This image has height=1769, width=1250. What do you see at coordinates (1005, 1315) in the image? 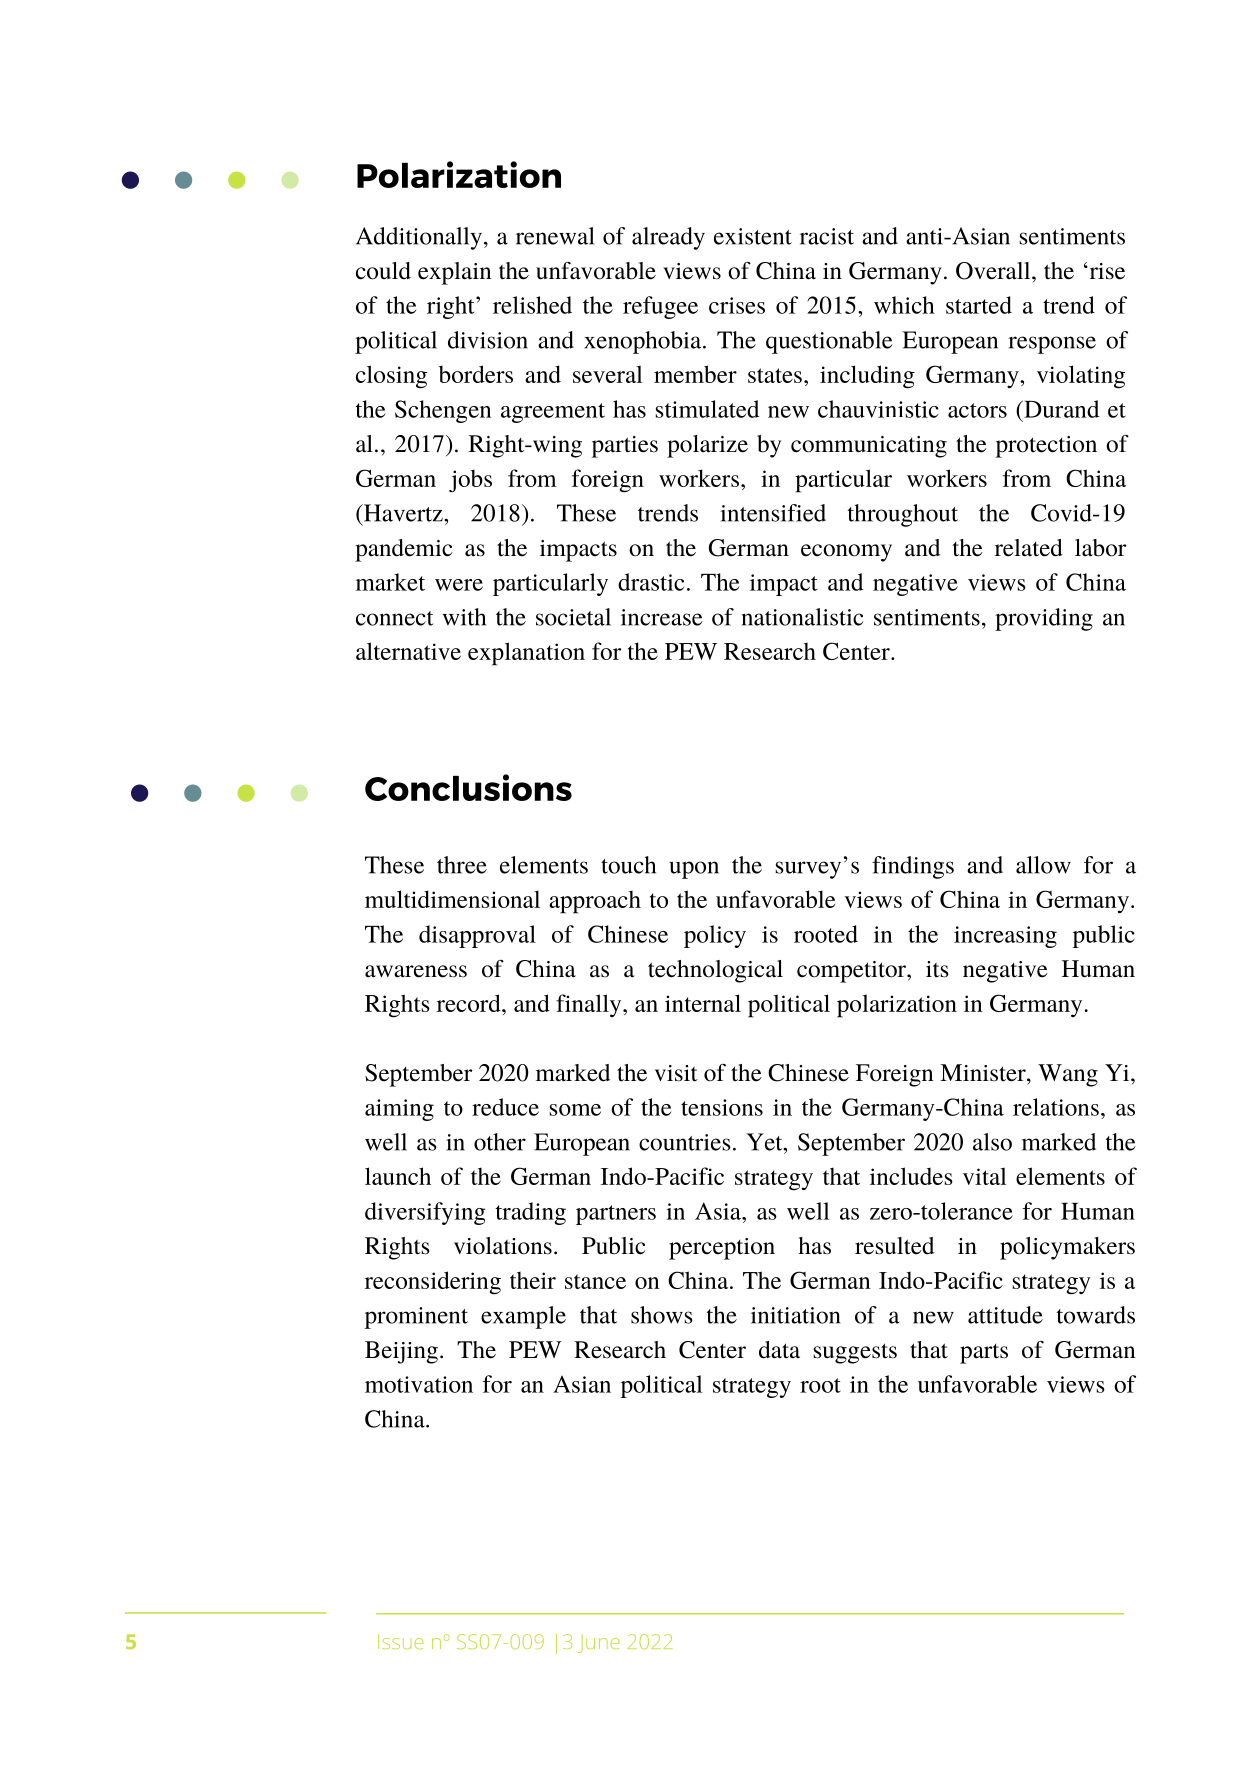
I see `attitude` at bounding box center [1005, 1315].
